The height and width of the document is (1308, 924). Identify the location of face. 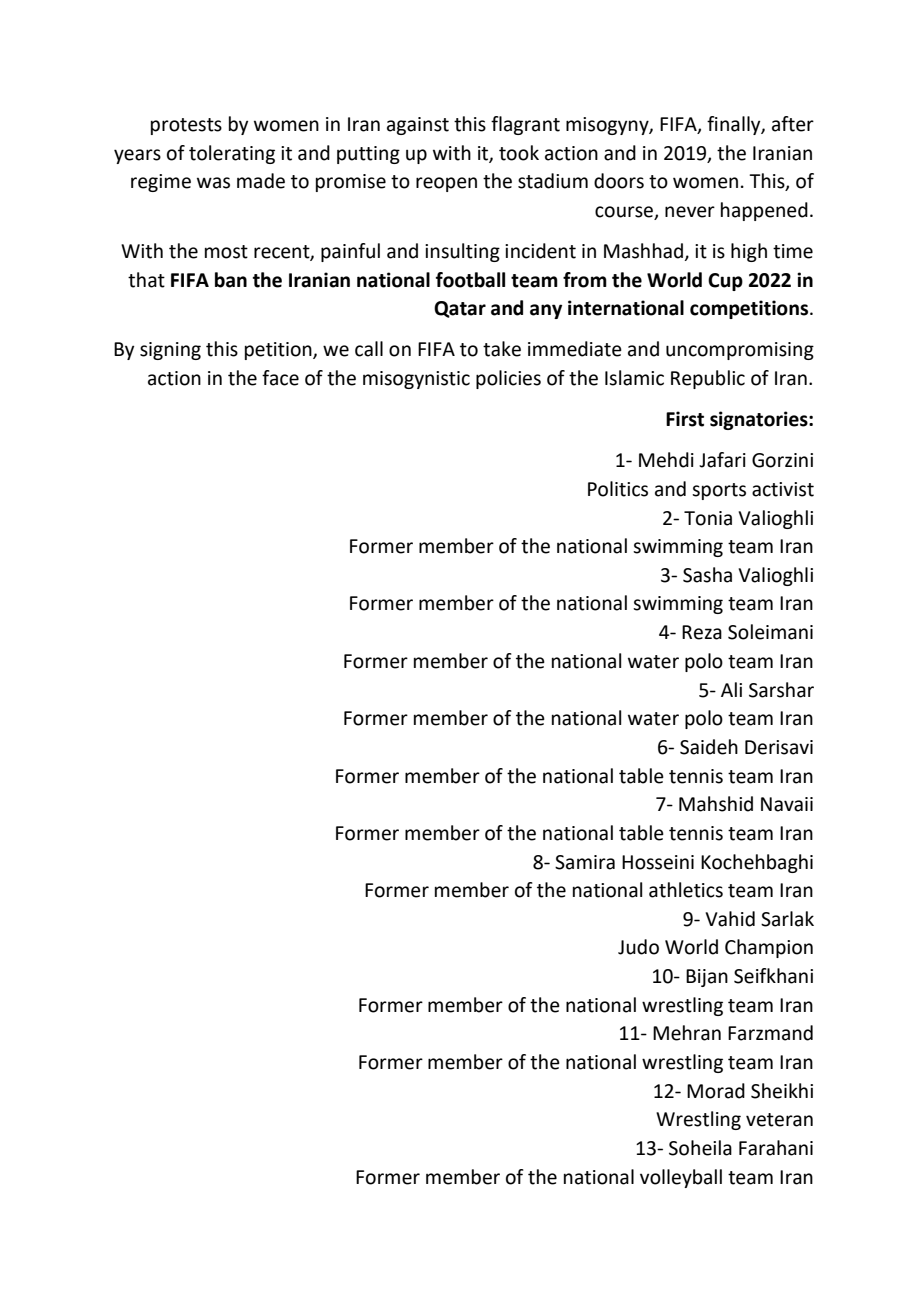
(280, 378).
